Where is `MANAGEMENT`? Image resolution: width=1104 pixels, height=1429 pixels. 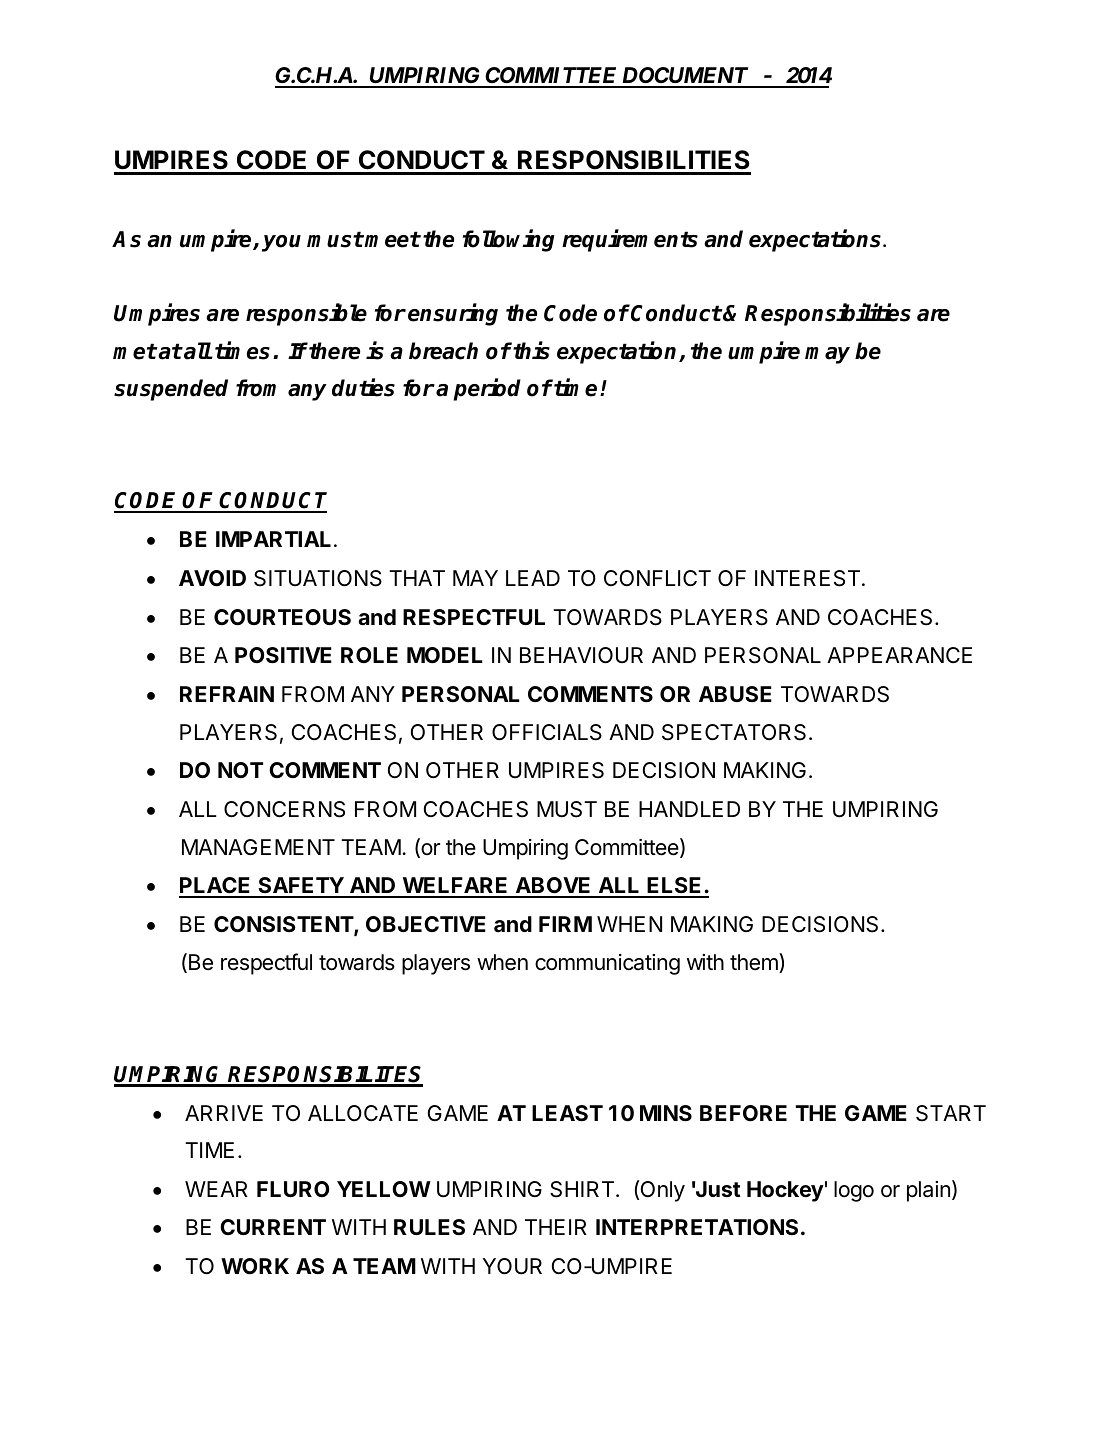 MANAGEMENT is located at coordinates (258, 847).
